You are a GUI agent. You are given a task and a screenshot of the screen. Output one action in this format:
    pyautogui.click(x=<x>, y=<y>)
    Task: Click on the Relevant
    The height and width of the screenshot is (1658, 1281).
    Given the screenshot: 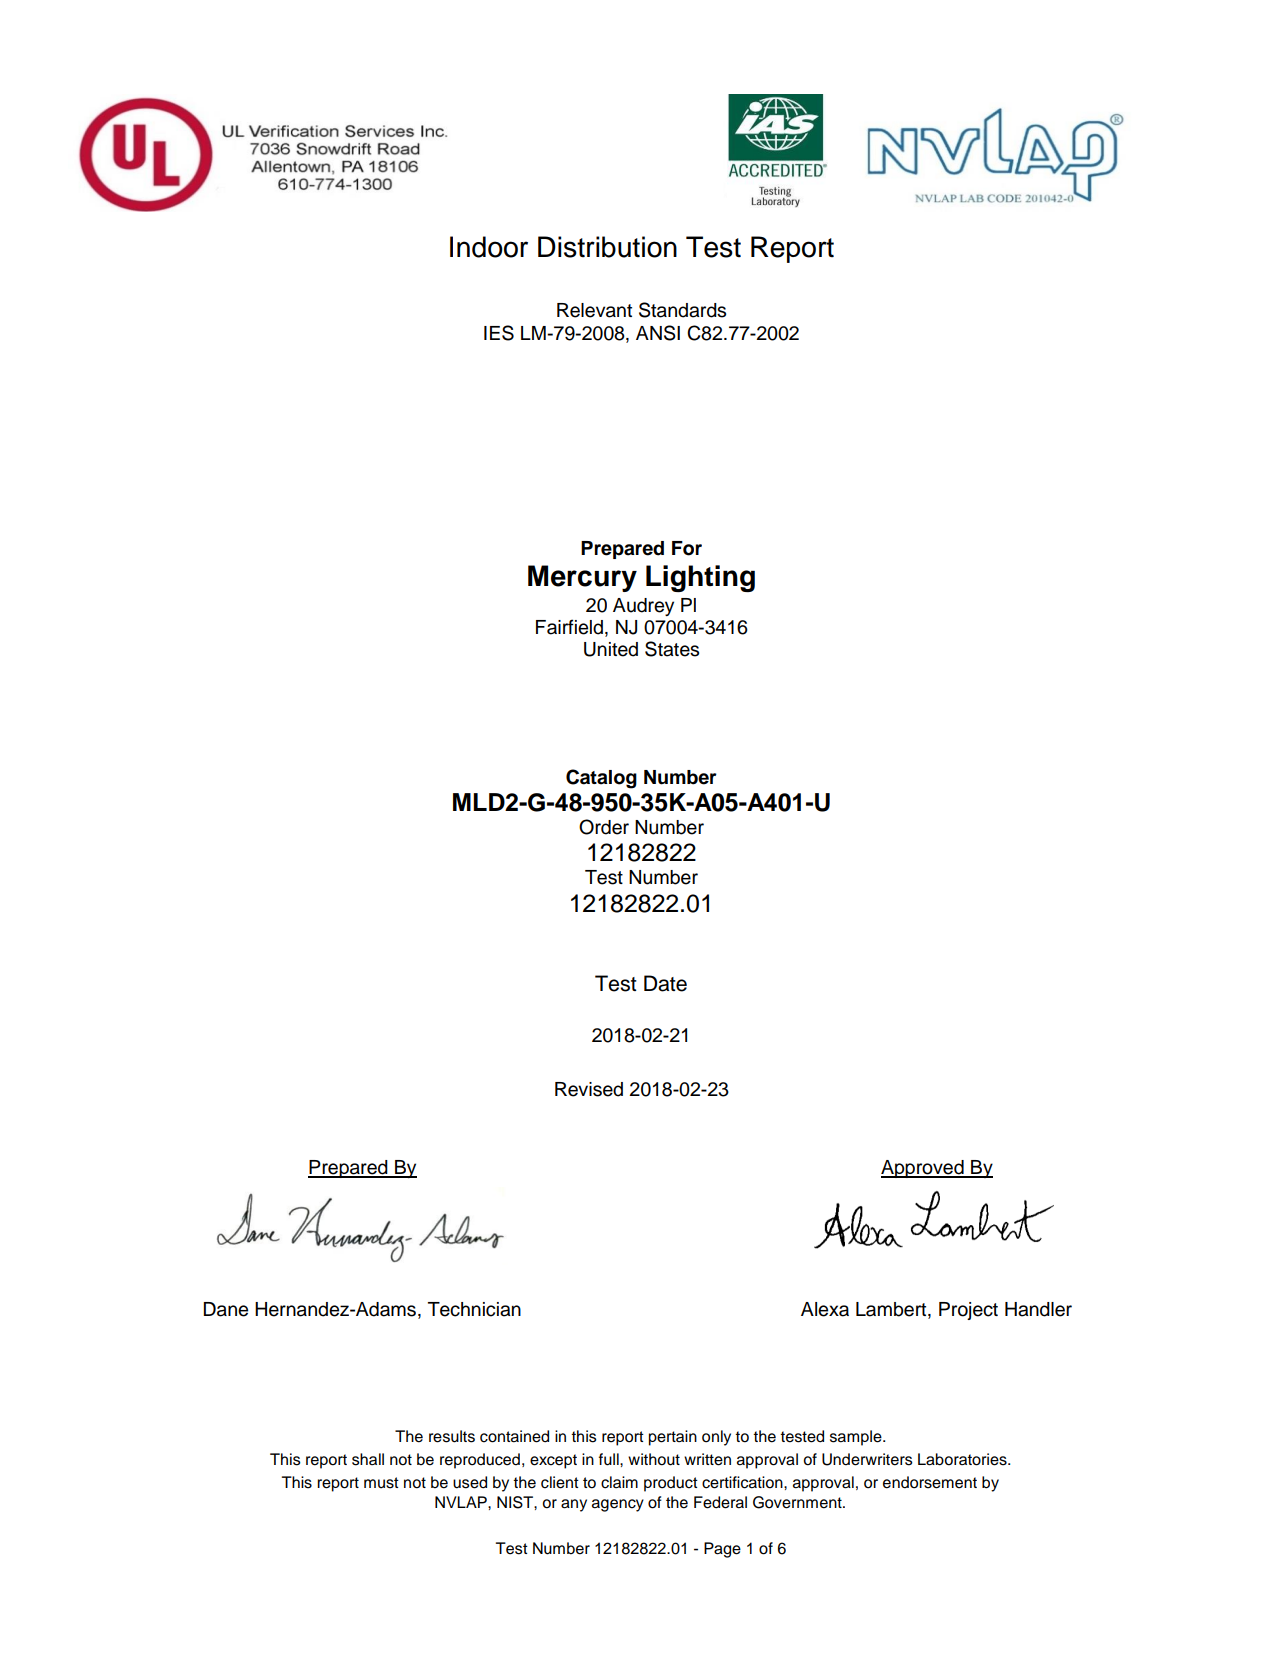 What is the action you would take?
    pyautogui.click(x=594, y=310)
